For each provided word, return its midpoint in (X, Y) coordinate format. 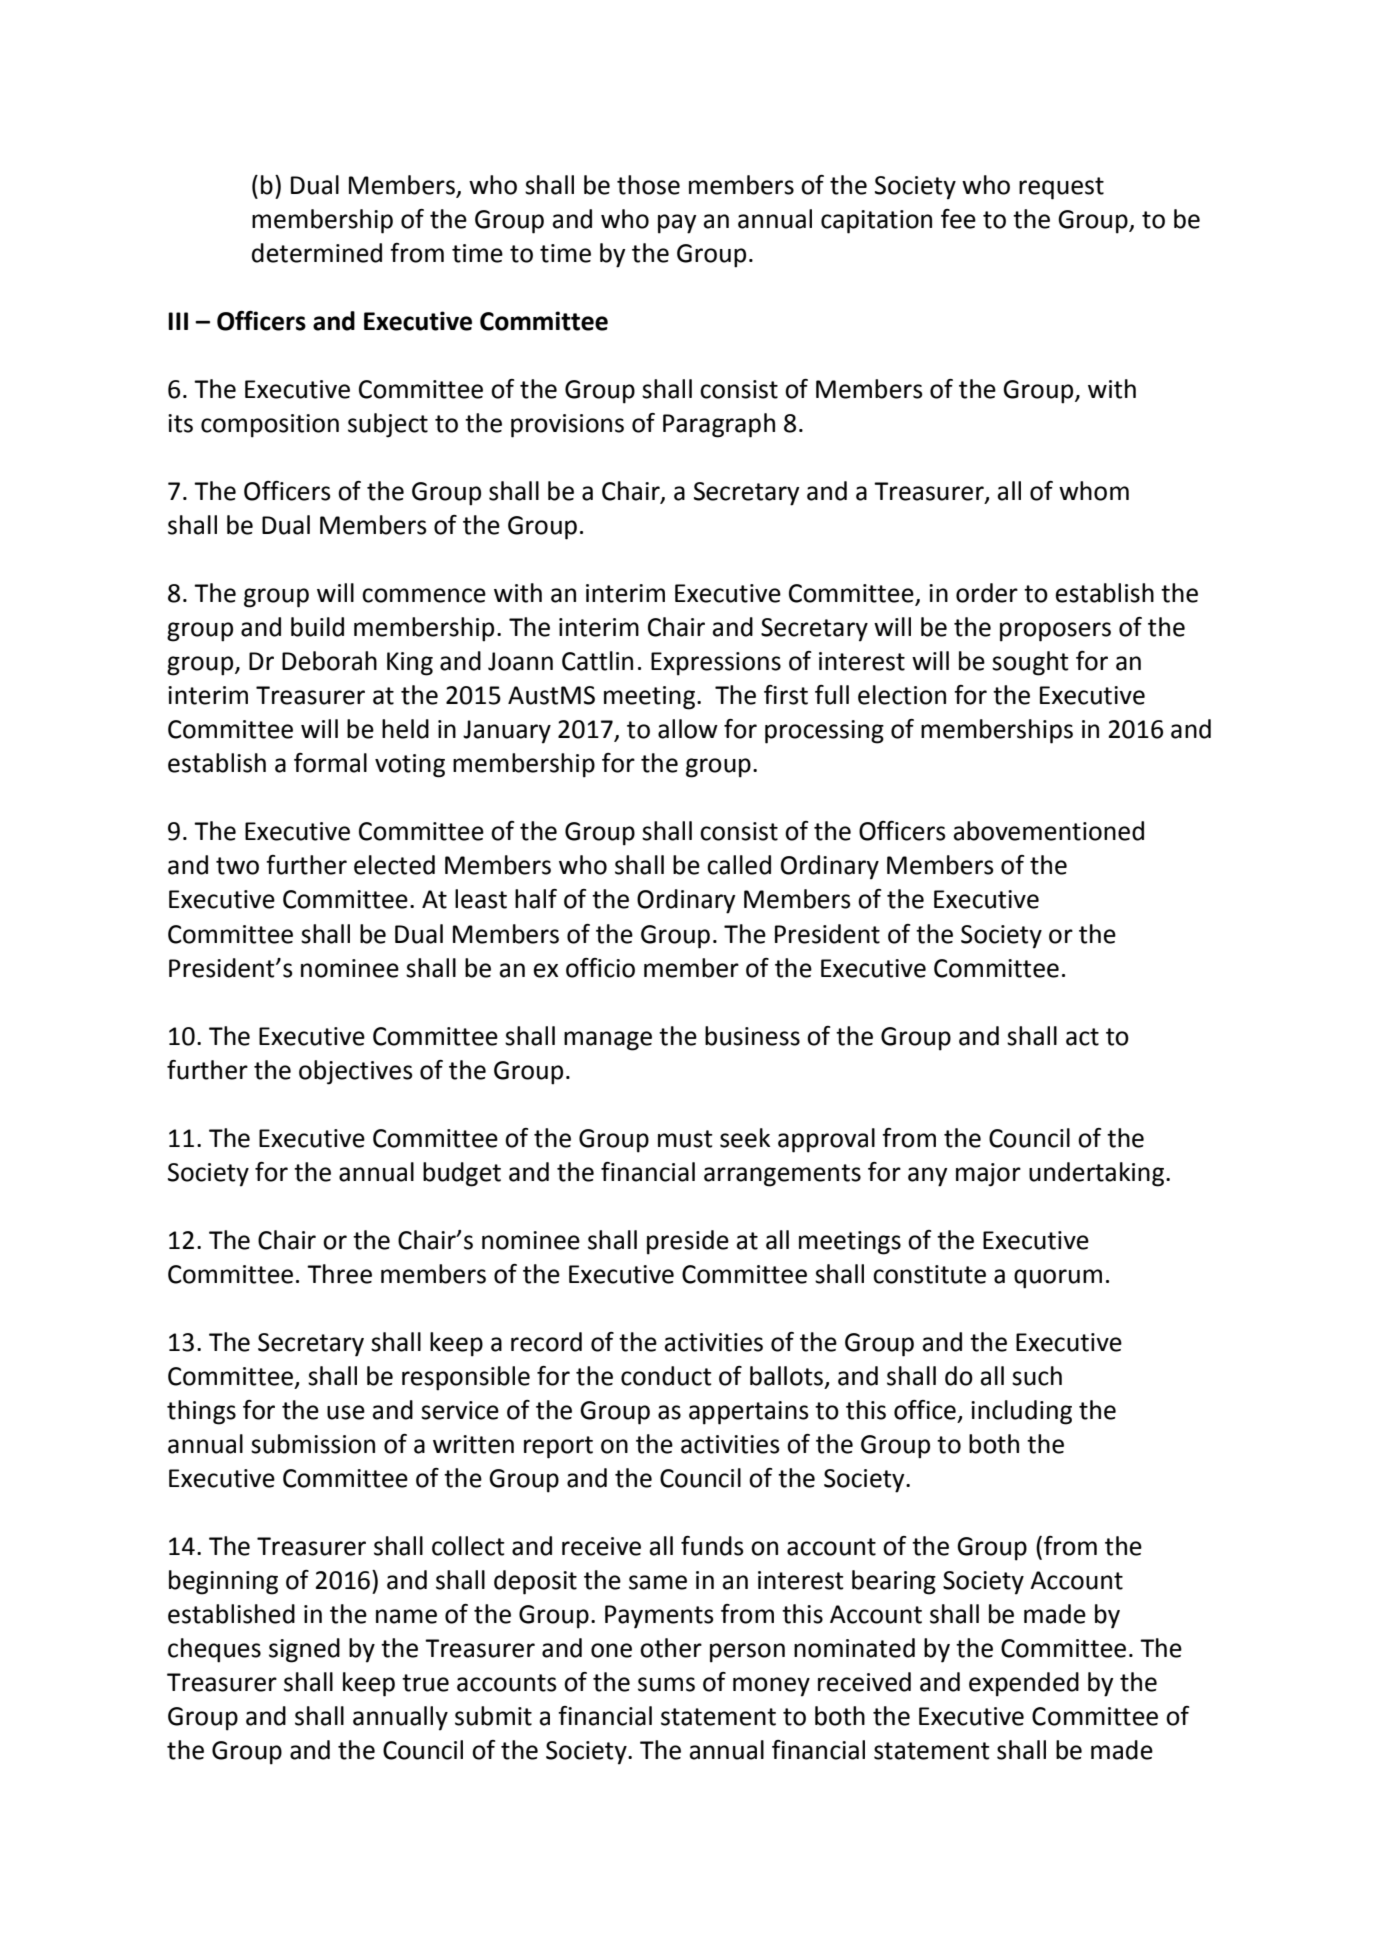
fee (958, 219)
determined (317, 253)
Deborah (329, 661)
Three (339, 1274)
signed (304, 1650)
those (648, 185)
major (988, 1175)
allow (688, 729)
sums (666, 1684)
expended (1024, 1684)
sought (1030, 663)
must (685, 1139)
